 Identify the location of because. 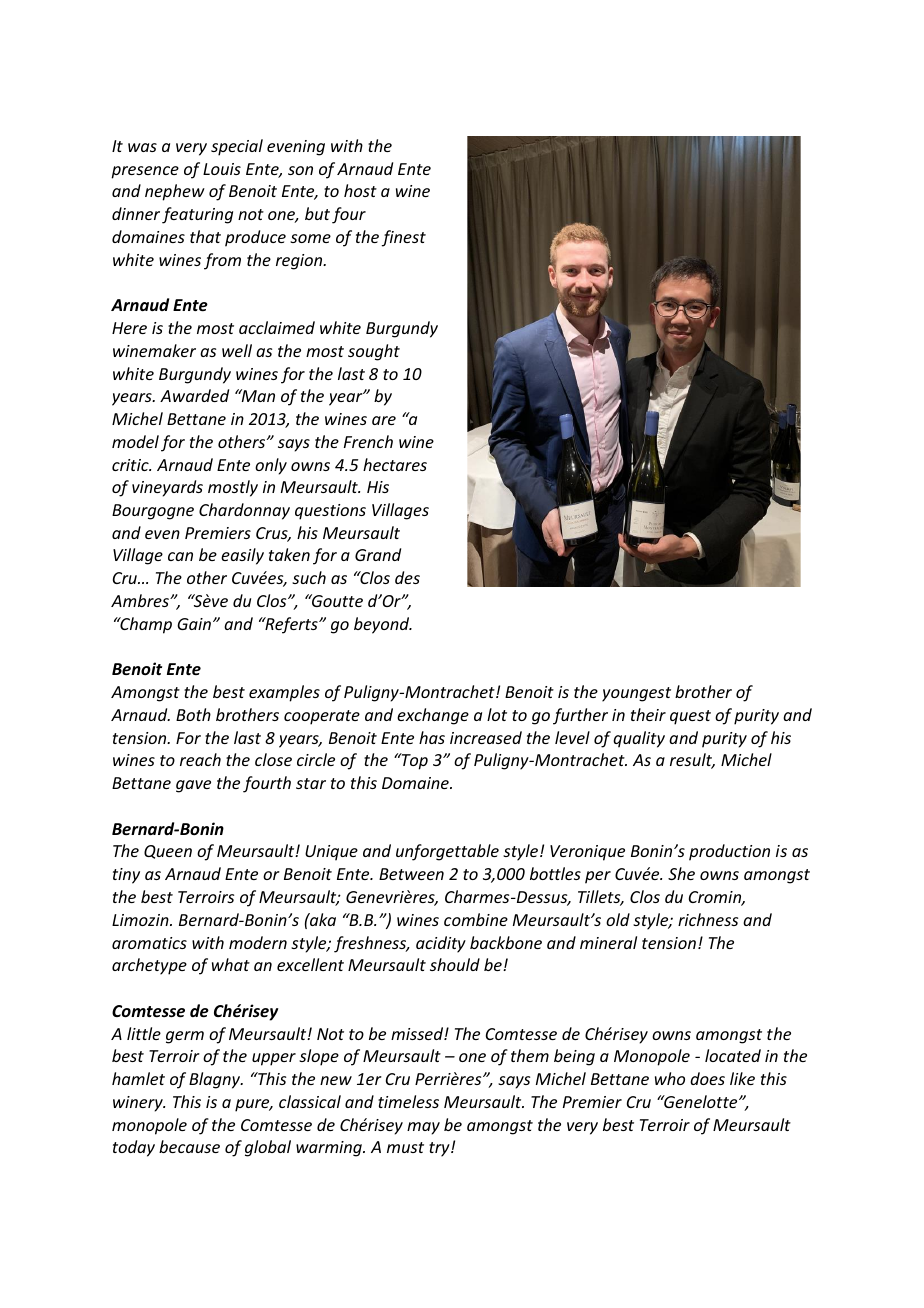
(189, 1146).
